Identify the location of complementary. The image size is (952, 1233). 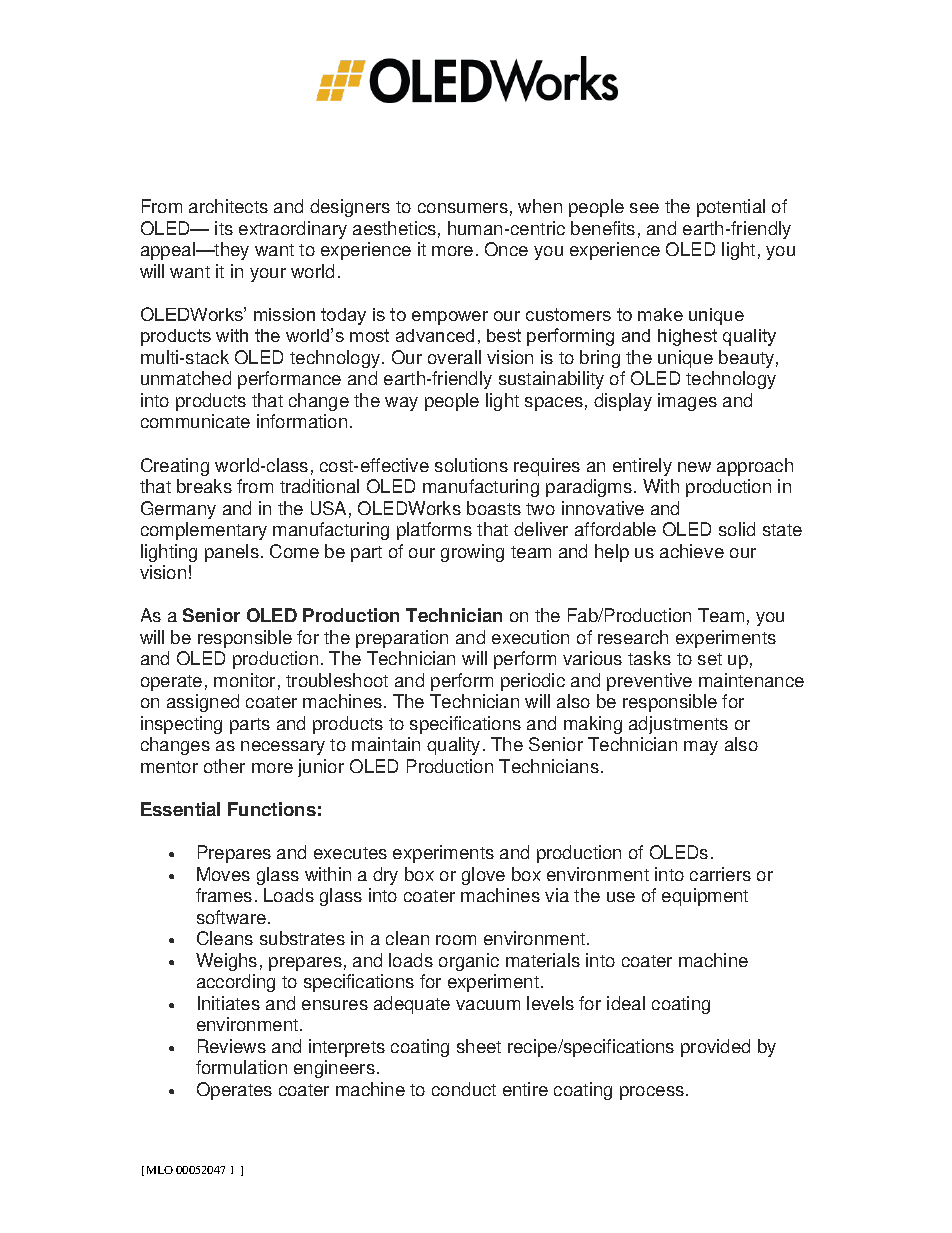
(204, 531).
